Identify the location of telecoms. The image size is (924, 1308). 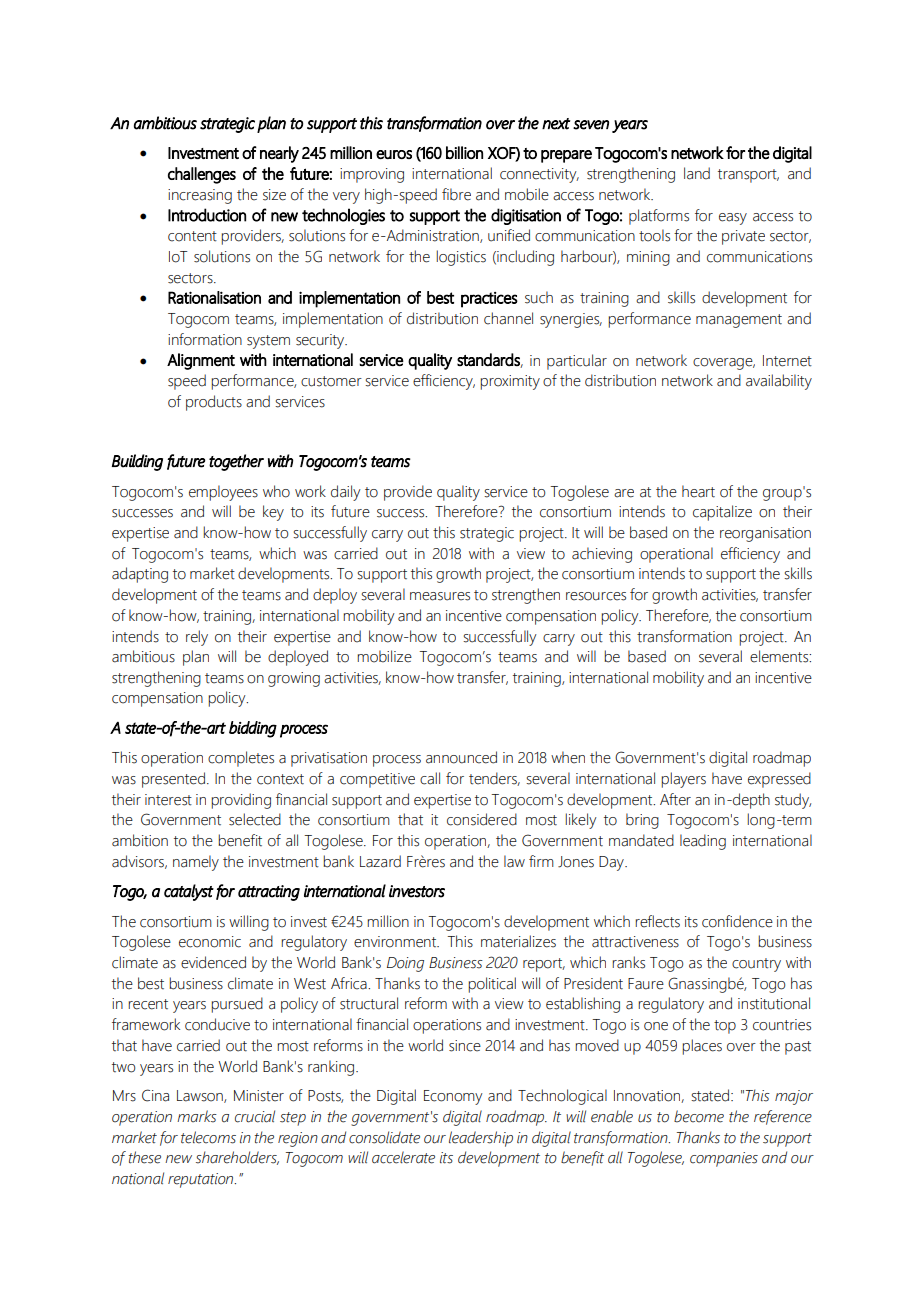
(208, 1137).
